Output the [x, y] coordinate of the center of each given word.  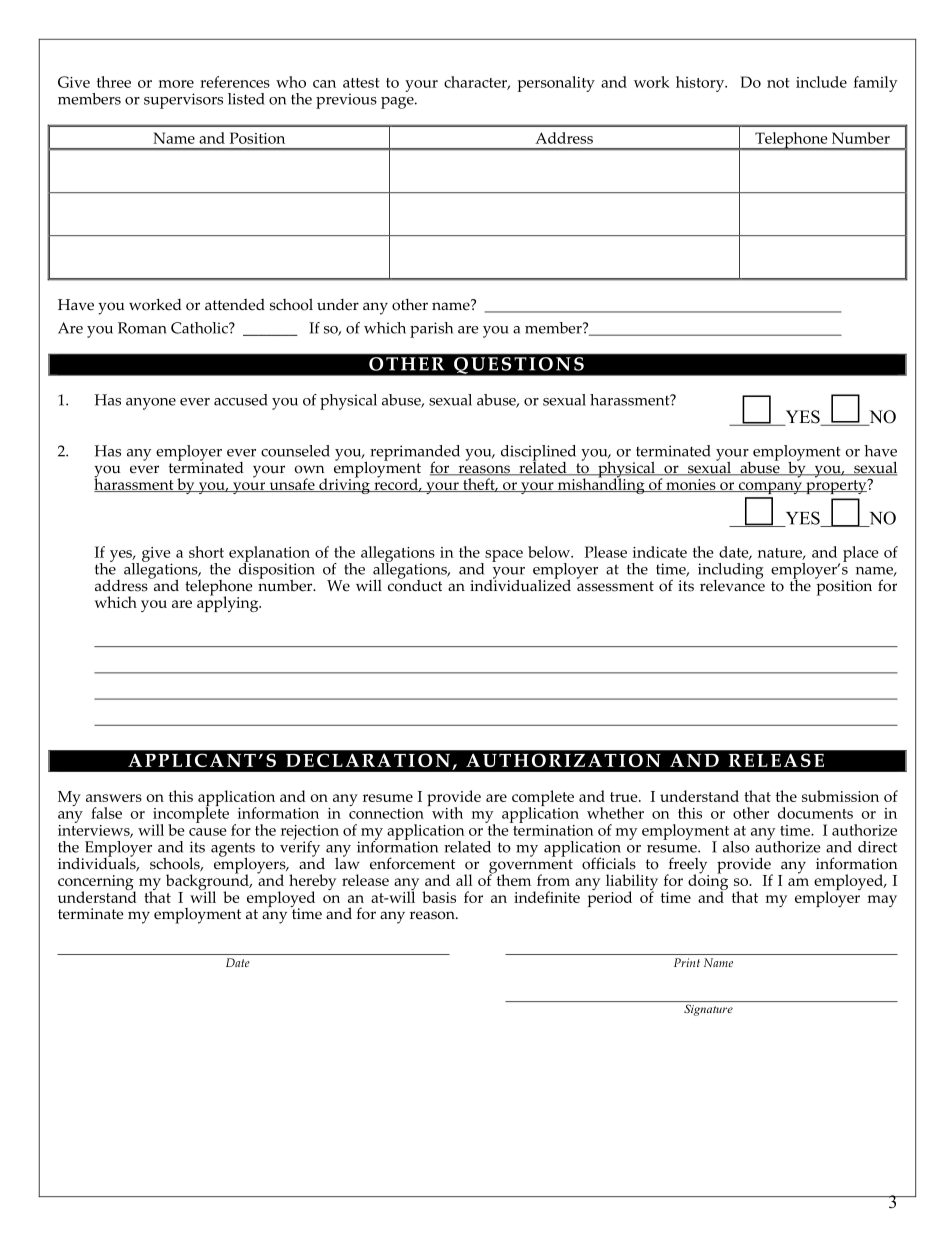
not [778, 83]
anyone [151, 404]
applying [229, 603]
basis [439, 897]
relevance [732, 584]
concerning [97, 884]
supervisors [183, 101]
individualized [520, 584]
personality [556, 84]
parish [431, 330]
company [770, 488]
